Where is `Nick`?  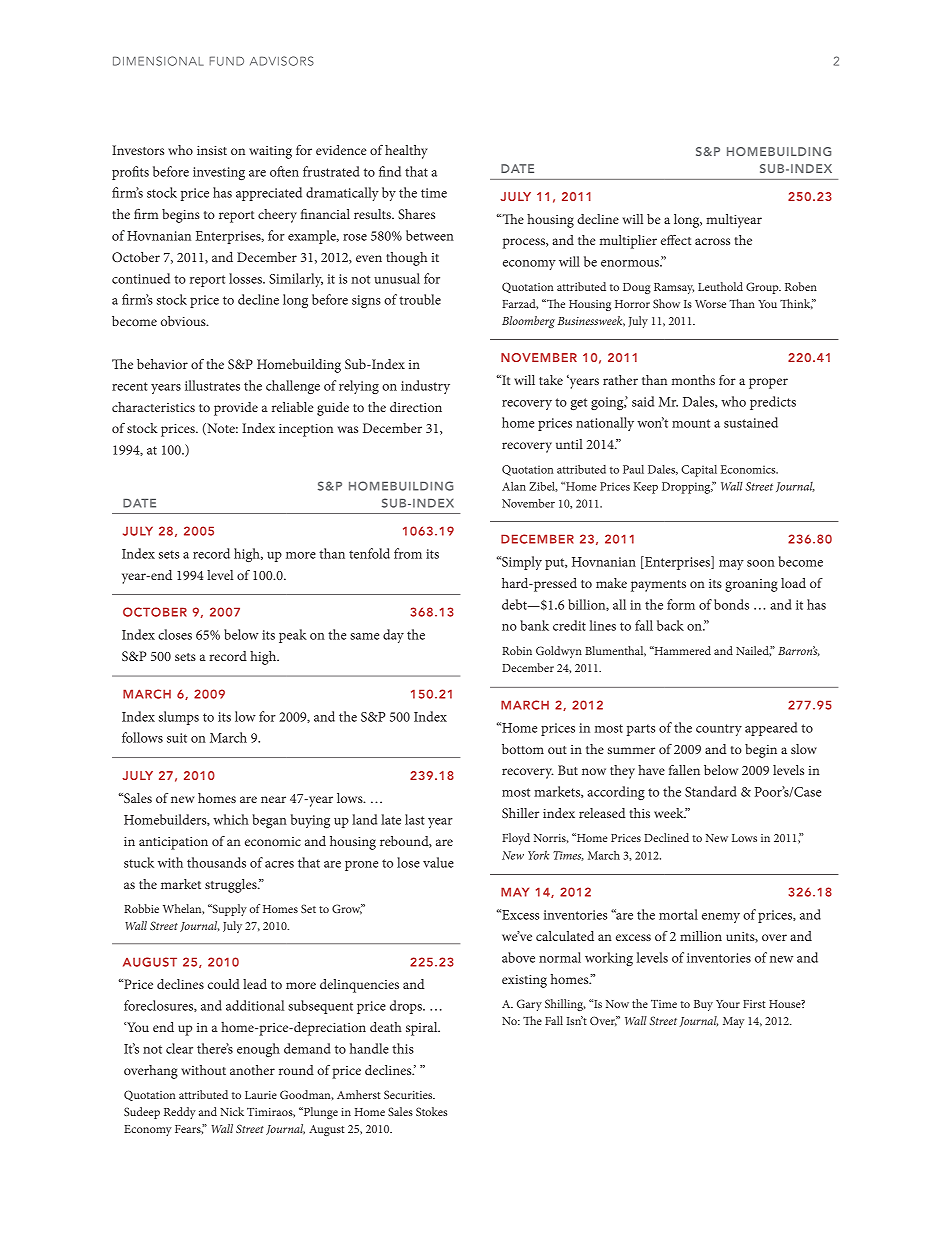
Nick is located at coordinates (232, 1111).
